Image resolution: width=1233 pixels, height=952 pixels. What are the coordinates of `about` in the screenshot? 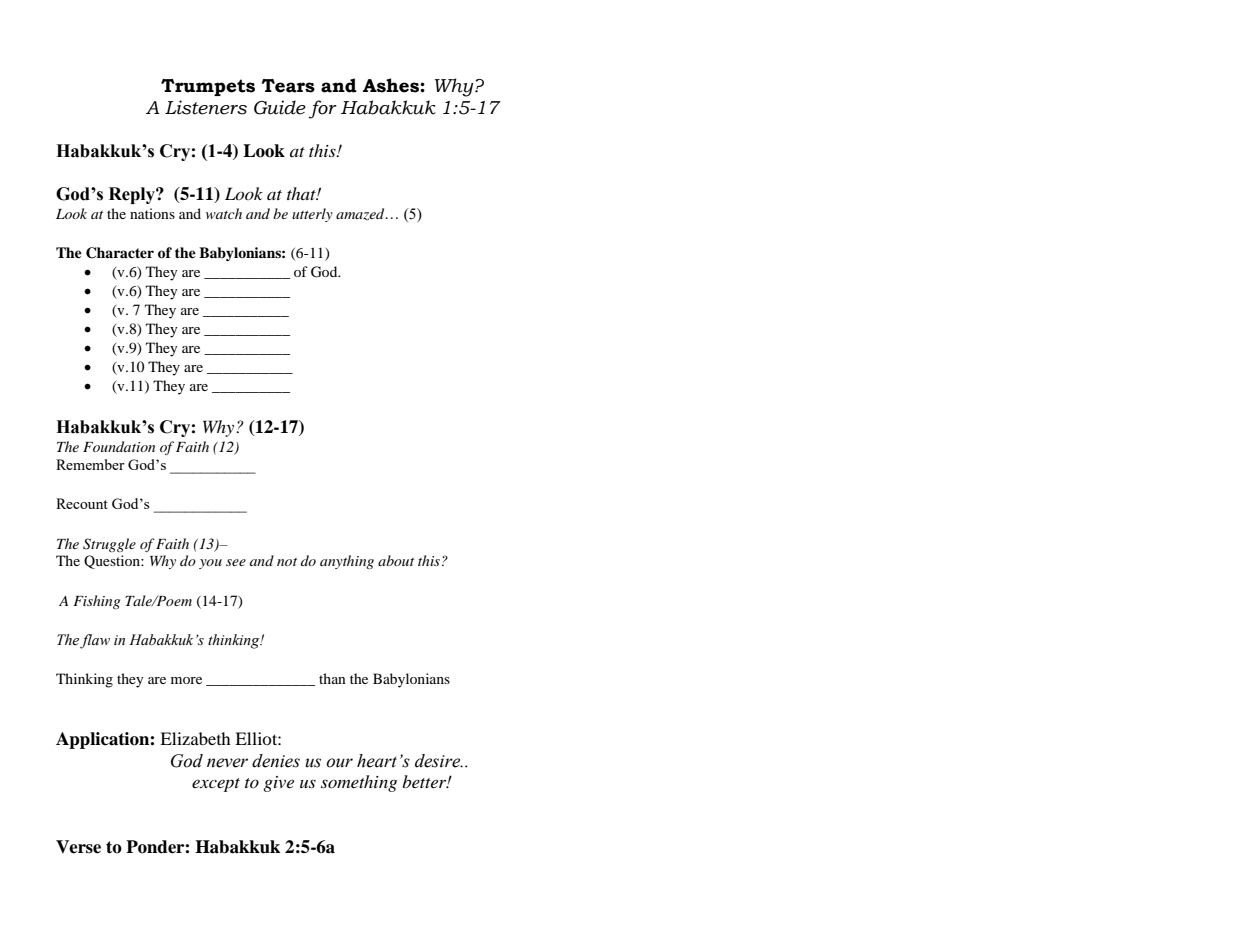 It's located at (396, 560).
